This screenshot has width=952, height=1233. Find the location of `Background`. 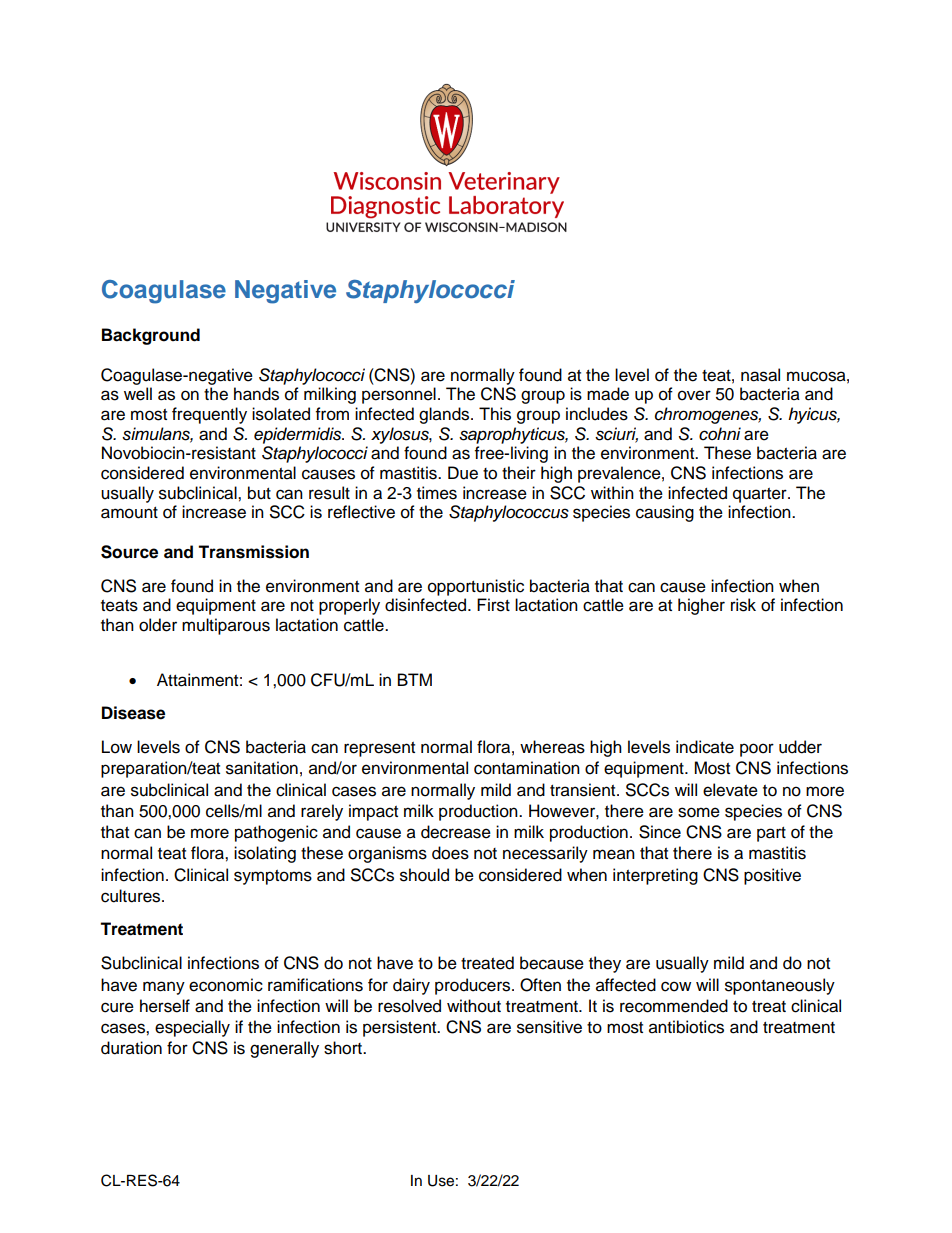

Background is located at coordinates (151, 336).
